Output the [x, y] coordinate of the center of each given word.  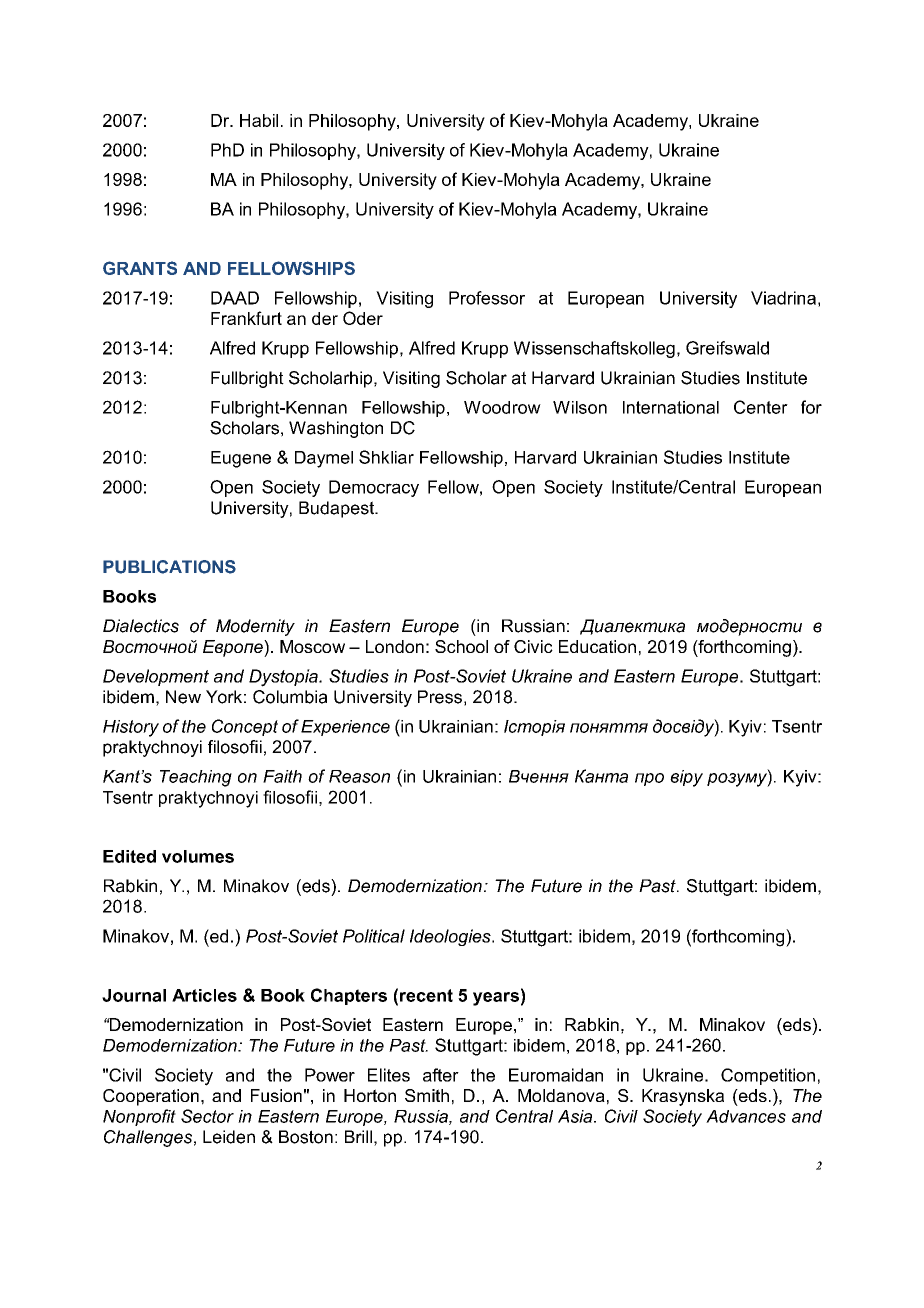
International [671, 407]
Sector [207, 1116]
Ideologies [451, 937]
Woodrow [502, 407]
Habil [259, 120]
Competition [768, 1076]
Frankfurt [246, 318]
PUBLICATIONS [169, 567]
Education [597, 646]
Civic [533, 646]
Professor [487, 298]
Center [761, 407]
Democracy [374, 488]
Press [440, 697]
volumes [198, 856]
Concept [245, 727]
